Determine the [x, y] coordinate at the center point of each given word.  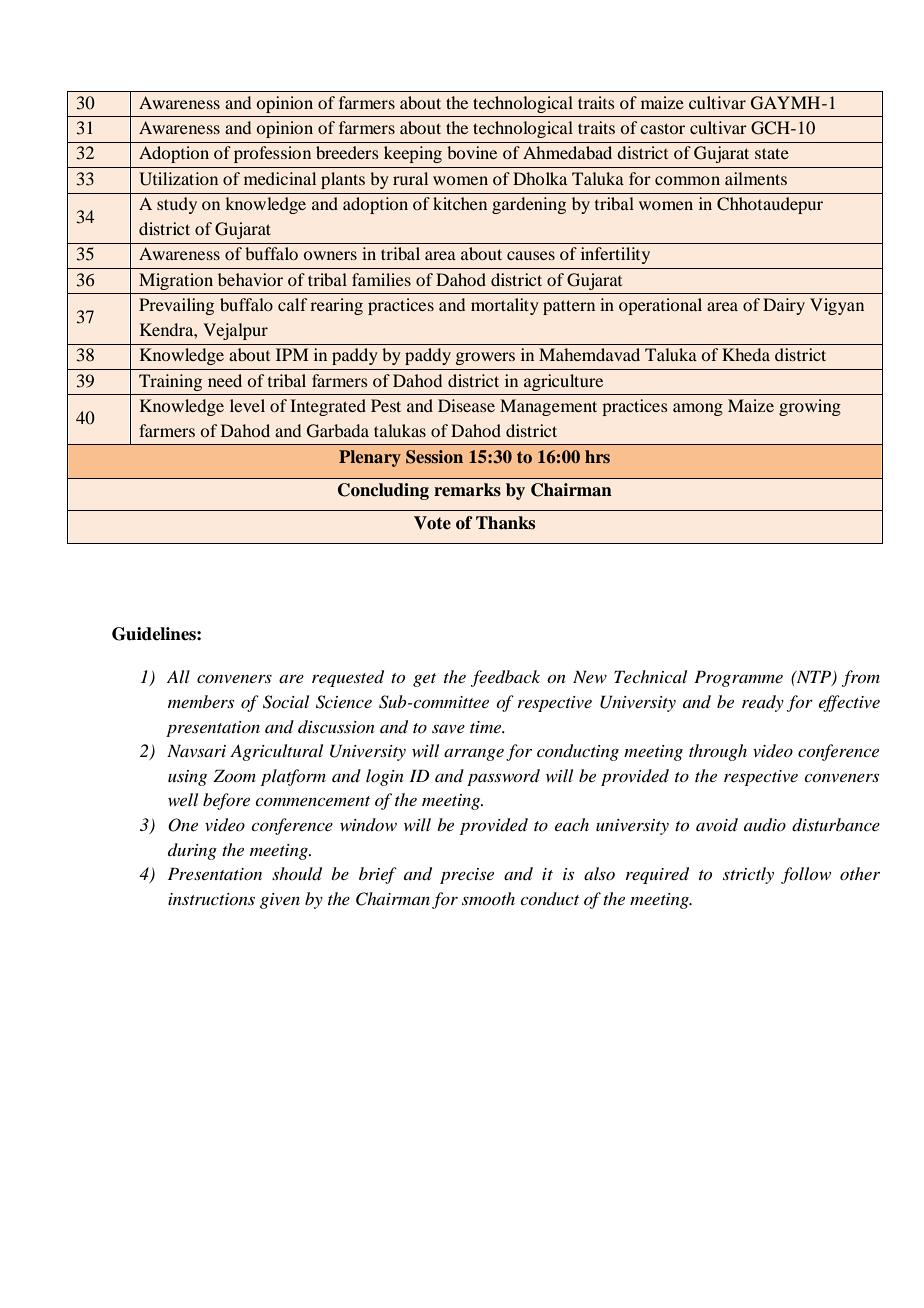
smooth [488, 898]
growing [810, 407]
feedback [505, 678]
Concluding [383, 491]
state [772, 153]
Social [286, 702]
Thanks [505, 523]
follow [806, 875]
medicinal [280, 178]
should [297, 874]
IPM [292, 354]
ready [763, 703]
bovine [472, 152]
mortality [505, 306]
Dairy [784, 306]
